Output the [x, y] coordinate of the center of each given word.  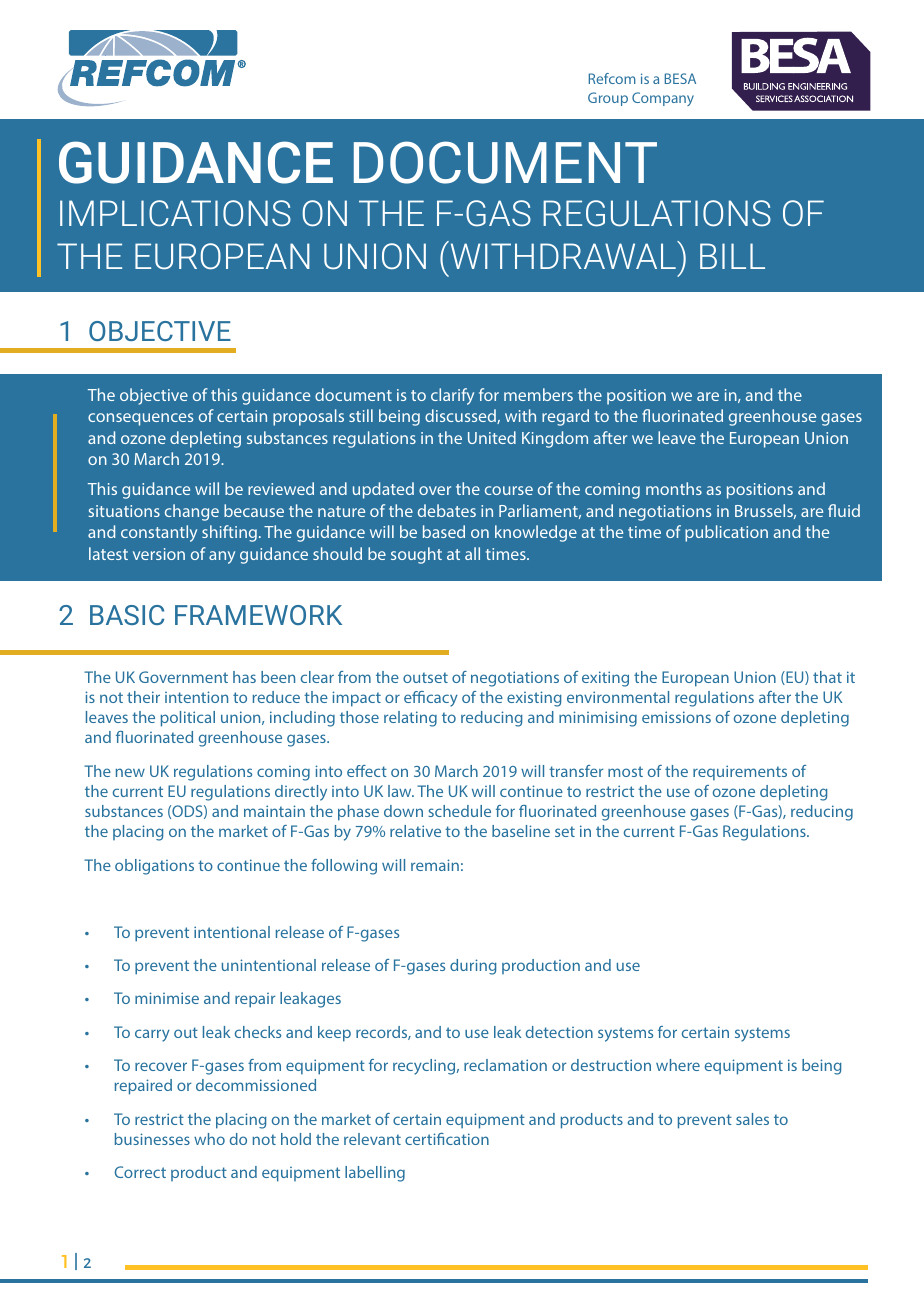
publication [726, 533]
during [473, 967]
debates [447, 510]
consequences [140, 419]
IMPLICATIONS [175, 213]
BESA [680, 78]
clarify [452, 396]
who [209, 1139]
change [192, 512]
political [188, 719]
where [678, 1065]
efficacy [431, 699]
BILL [732, 256]
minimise [167, 998]
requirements [740, 773]
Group [608, 99]
